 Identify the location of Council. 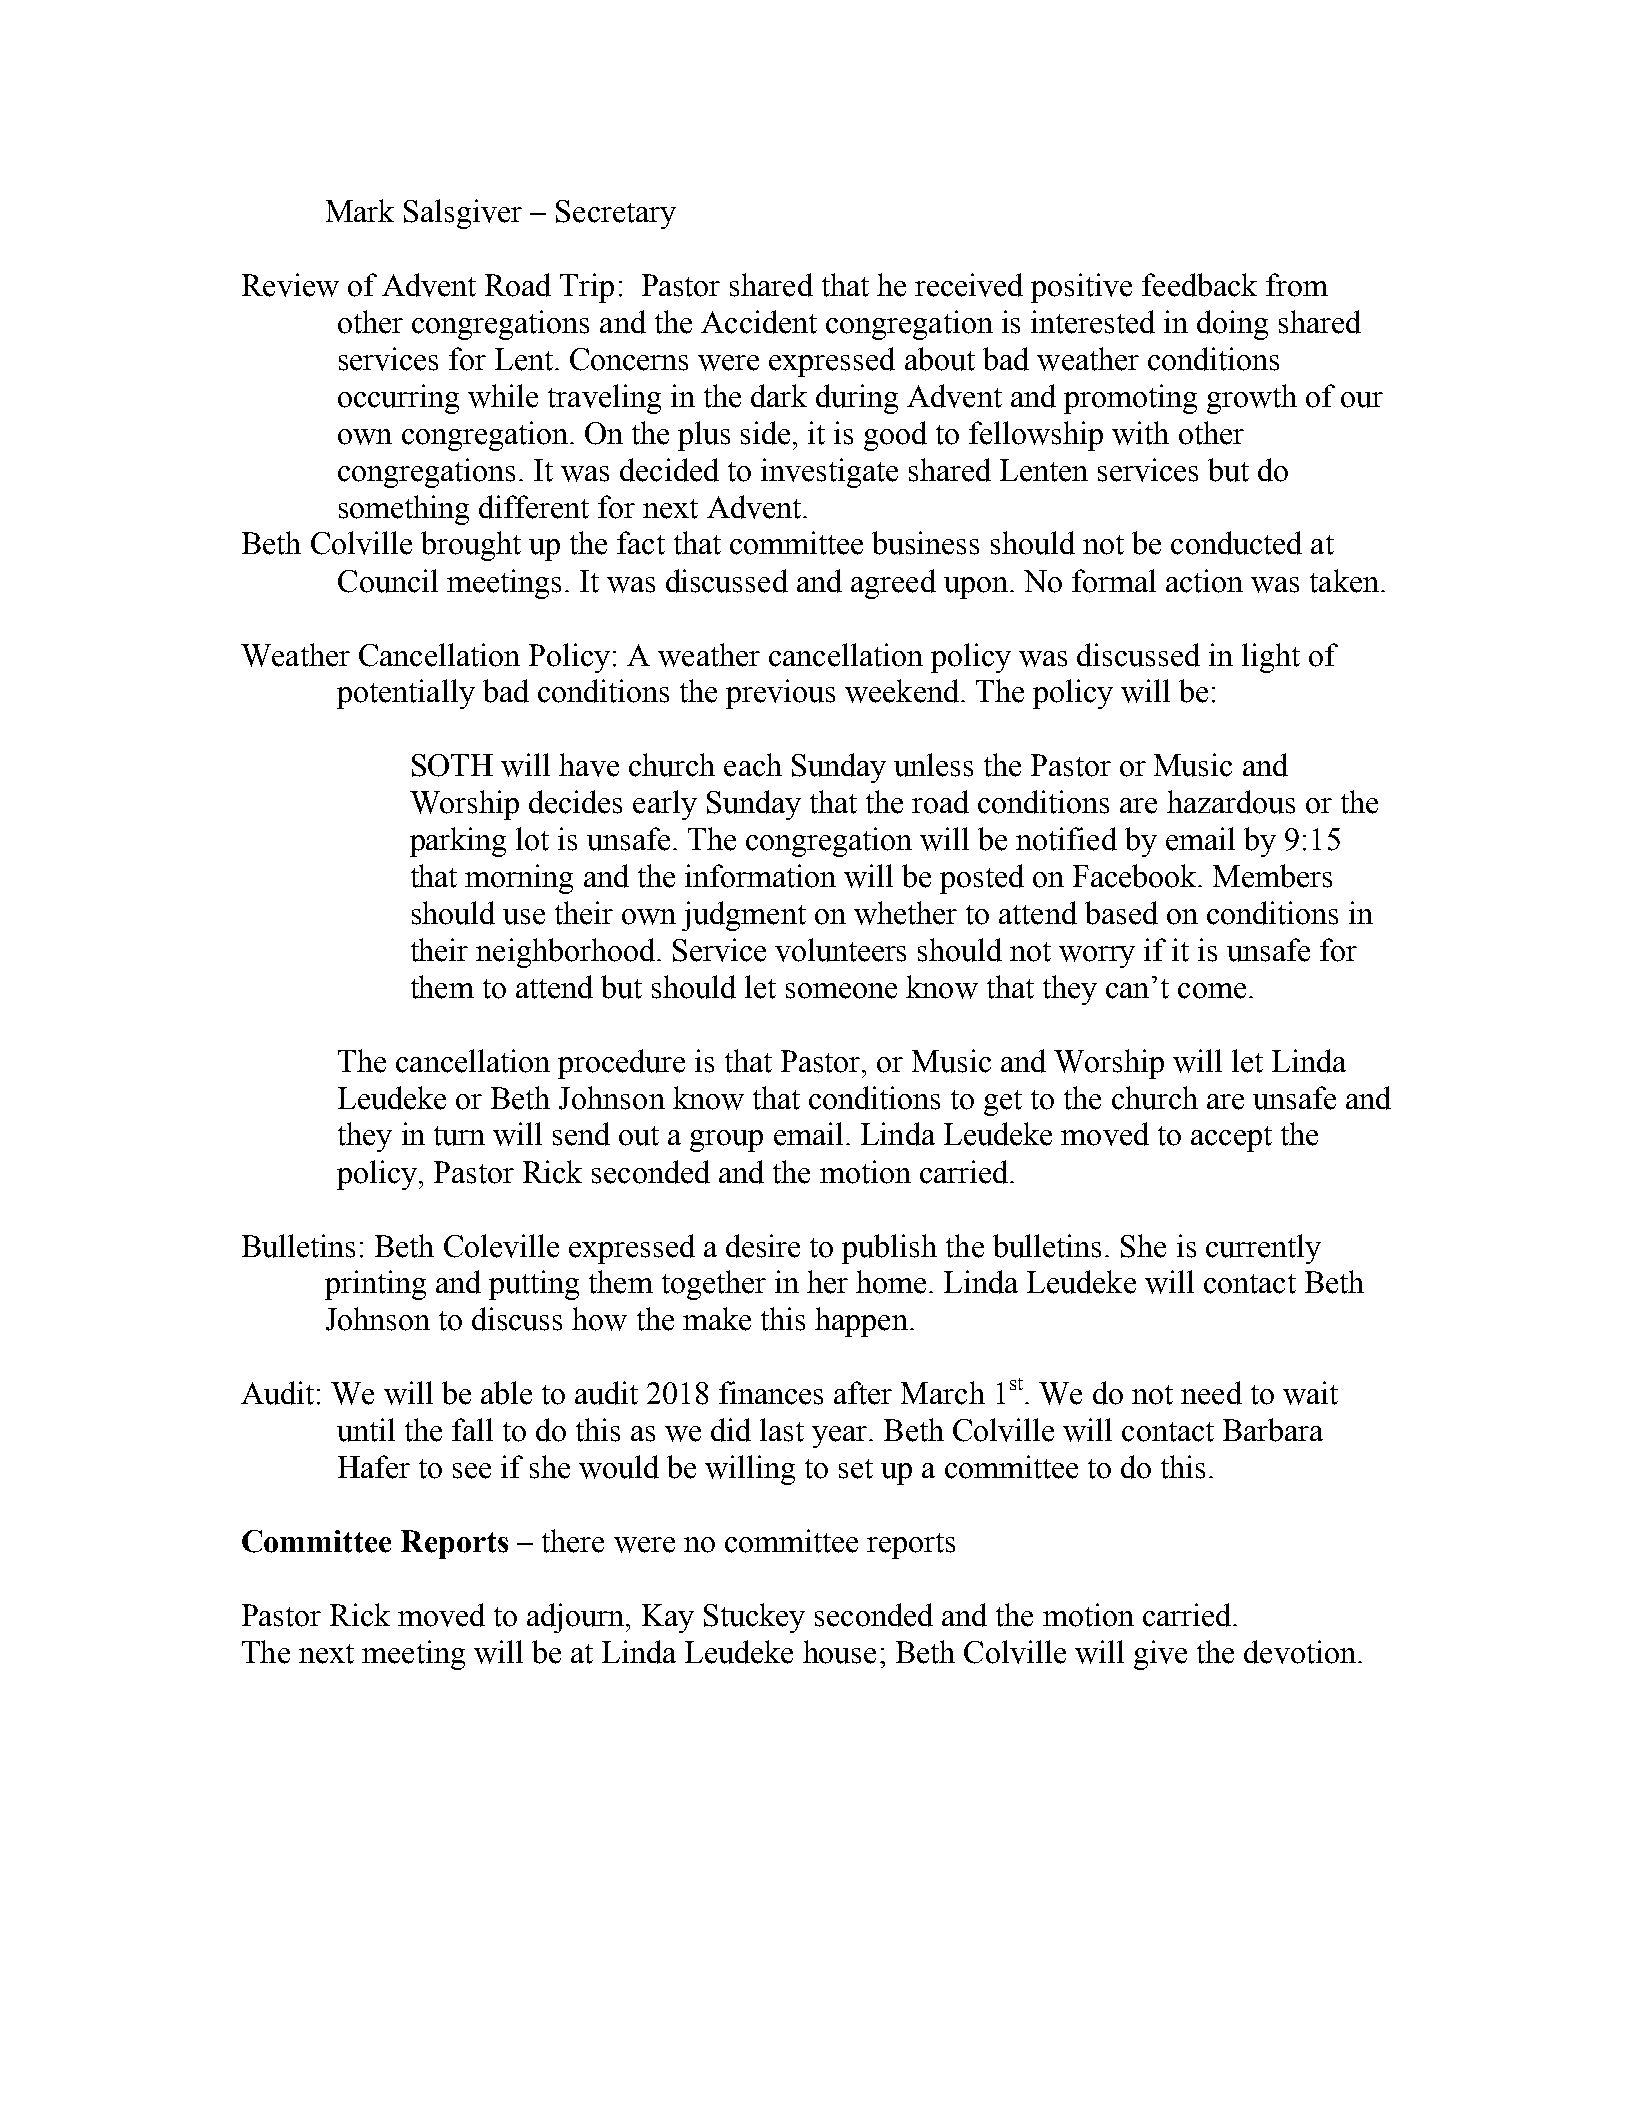
(388, 581).
